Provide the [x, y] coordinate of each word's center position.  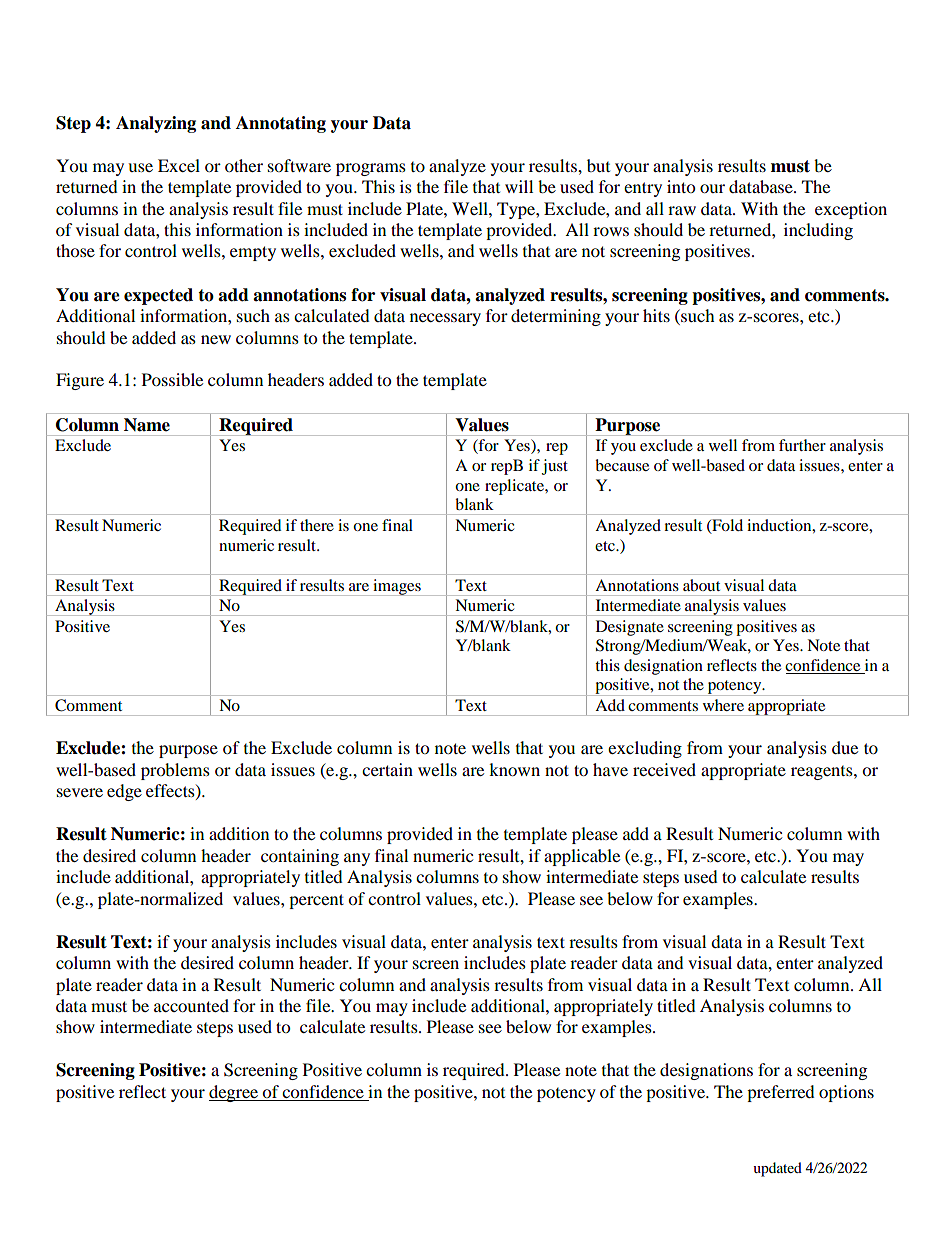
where [723, 705]
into [681, 186]
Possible [172, 379]
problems [175, 771]
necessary [445, 319]
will [519, 186]
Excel [179, 165]
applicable [582, 857]
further [802, 445]
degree [235, 1093]
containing [300, 857]
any [357, 859]
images [397, 587]
